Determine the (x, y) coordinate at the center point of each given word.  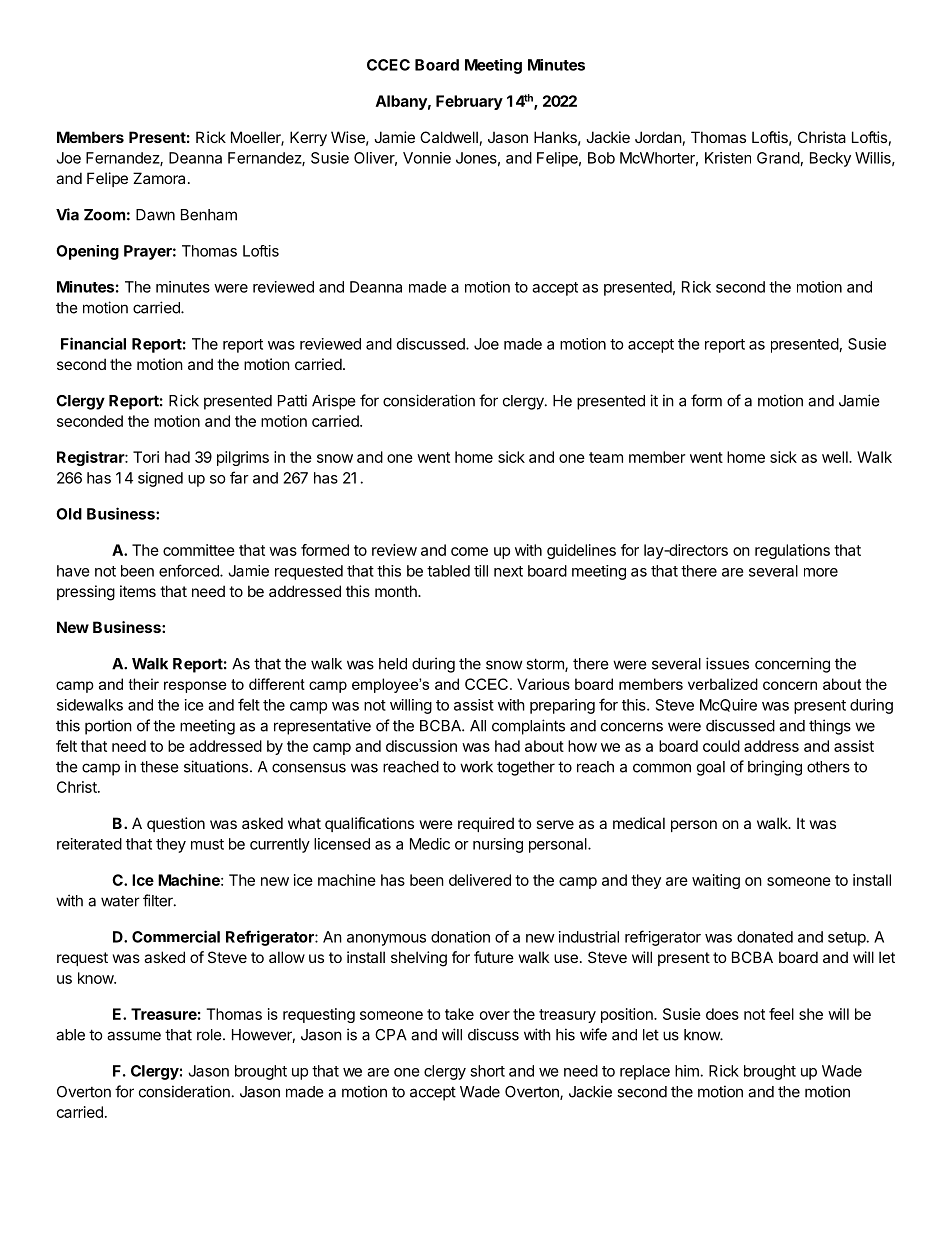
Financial (93, 343)
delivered (480, 880)
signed (160, 479)
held (393, 664)
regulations (792, 551)
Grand (778, 158)
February (469, 102)
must (207, 844)
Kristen (728, 158)
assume (134, 1036)
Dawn (155, 215)
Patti (292, 400)
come (469, 551)
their (144, 684)
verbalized (723, 684)
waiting (716, 881)
